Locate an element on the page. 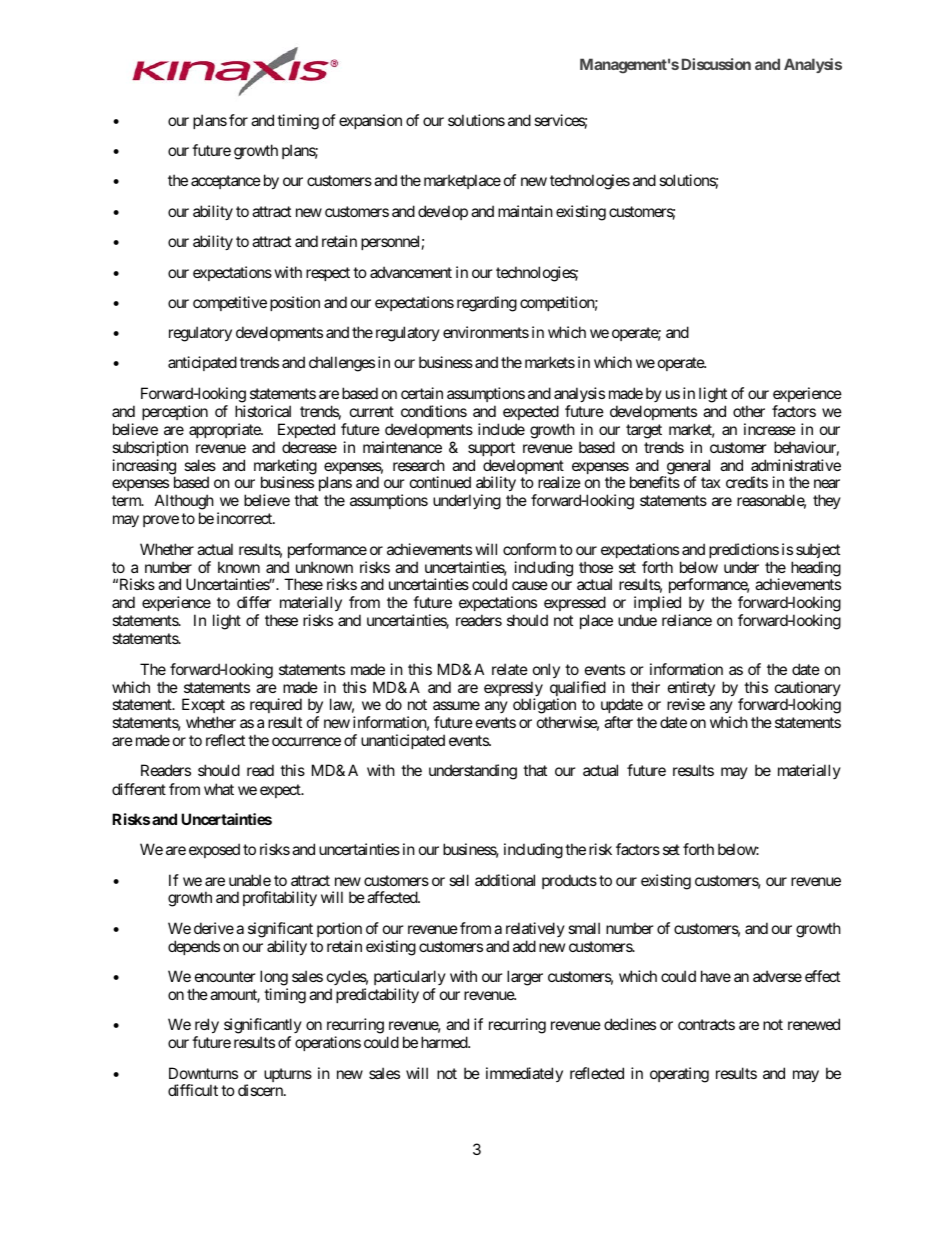  competitive is located at coordinates (230, 303).
